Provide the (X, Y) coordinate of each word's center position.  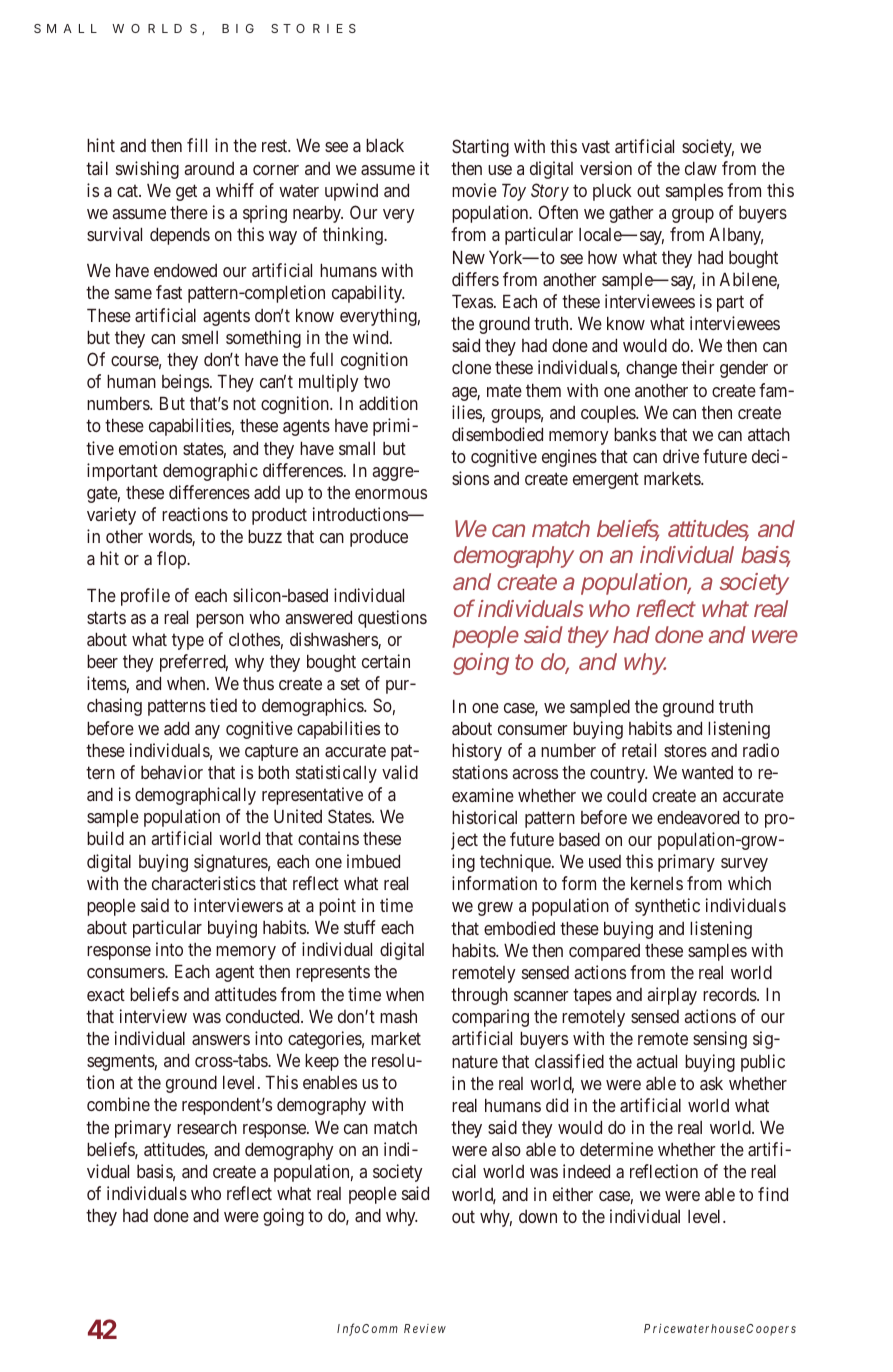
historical (484, 817)
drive (681, 456)
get (186, 192)
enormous (391, 494)
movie (474, 190)
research (207, 1127)
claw (701, 168)
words (170, 537)
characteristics (204, 883)
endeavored (698, 817)
